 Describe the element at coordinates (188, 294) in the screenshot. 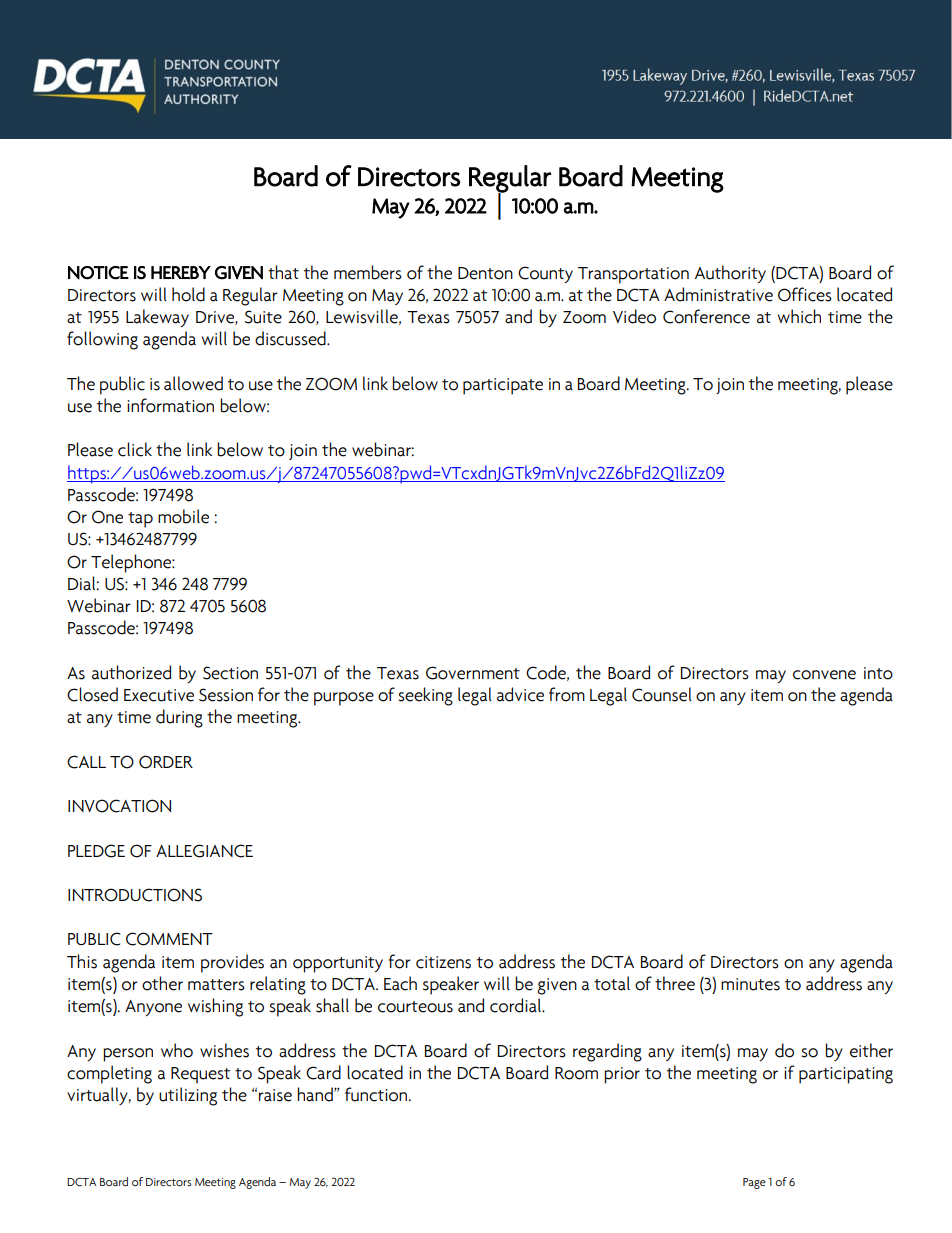

I see `hold` at that location.
